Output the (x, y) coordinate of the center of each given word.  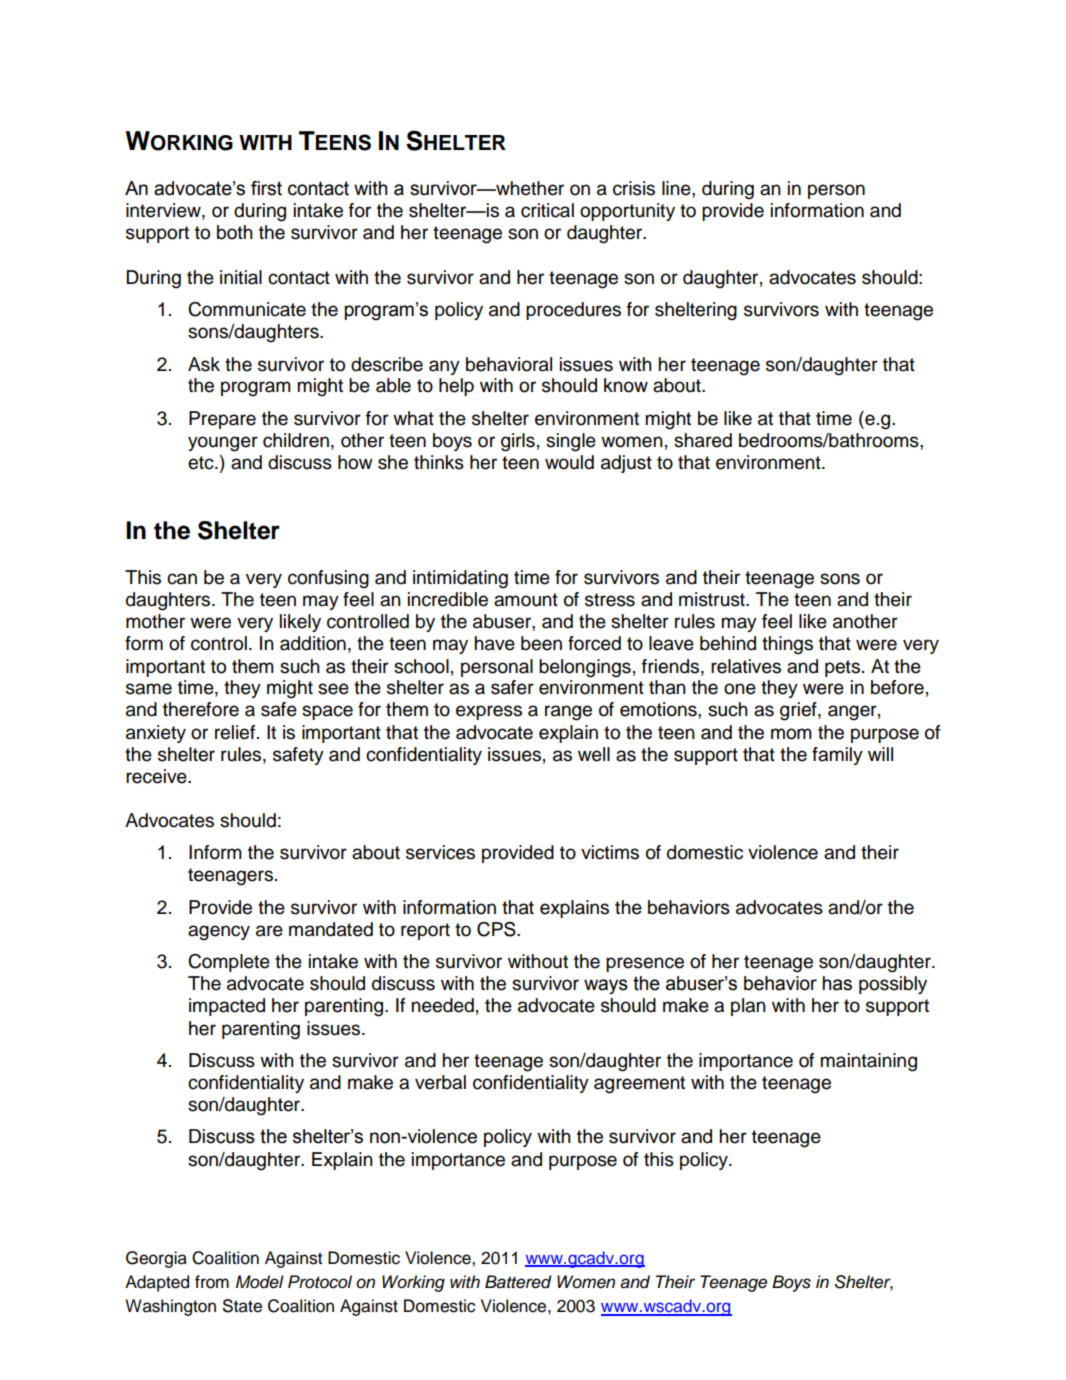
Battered (518, 1282)
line (677, 188)
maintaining (868, 1062)
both (235, 232)
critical (547, 210)
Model (260, 1282)
